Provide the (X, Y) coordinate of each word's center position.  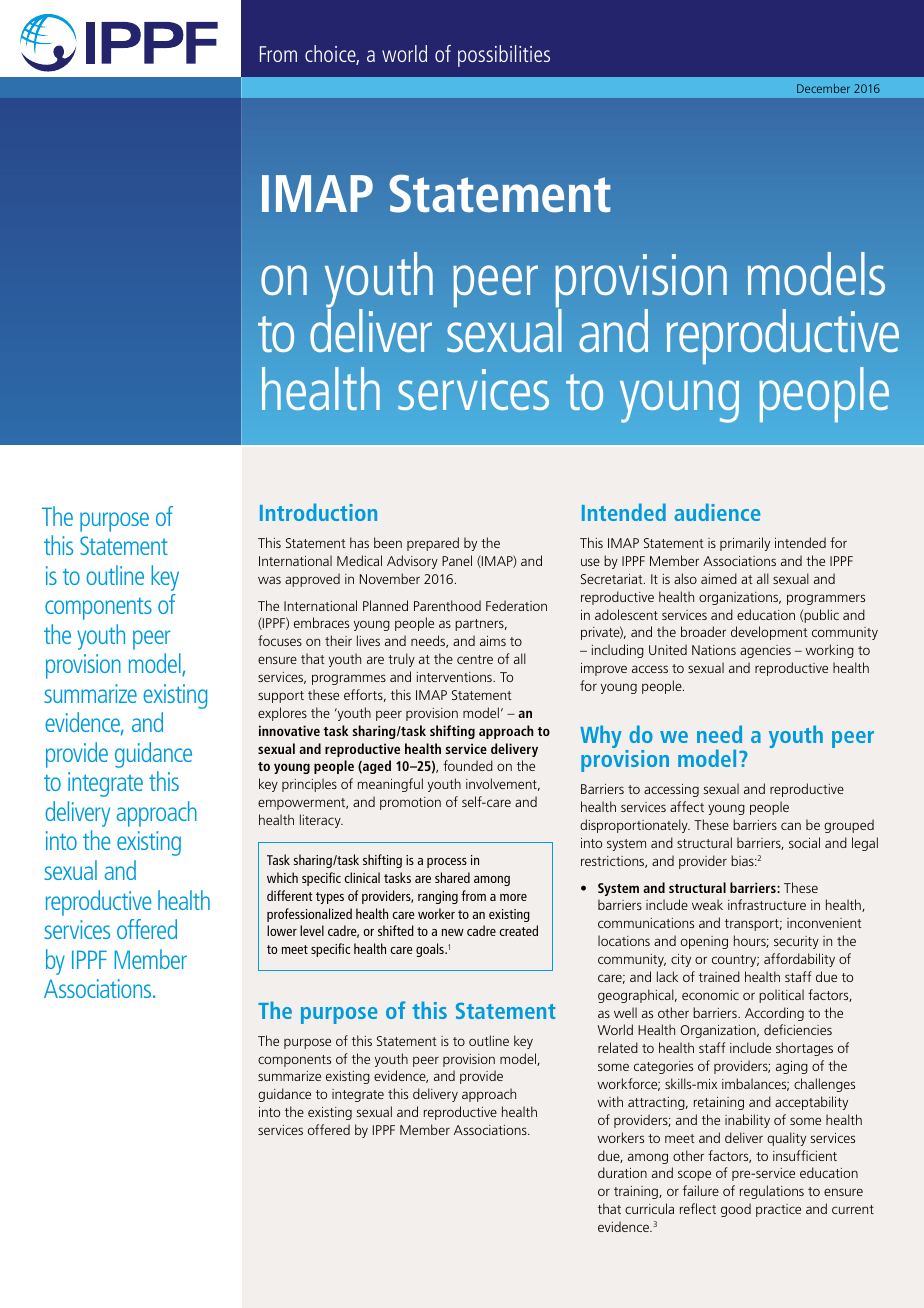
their (338, 640)
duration (622, 1172)
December (823, 88)
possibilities (504, 56)
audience (717, 512)
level (312, 930)
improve (604, 669)
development (769, 633)
